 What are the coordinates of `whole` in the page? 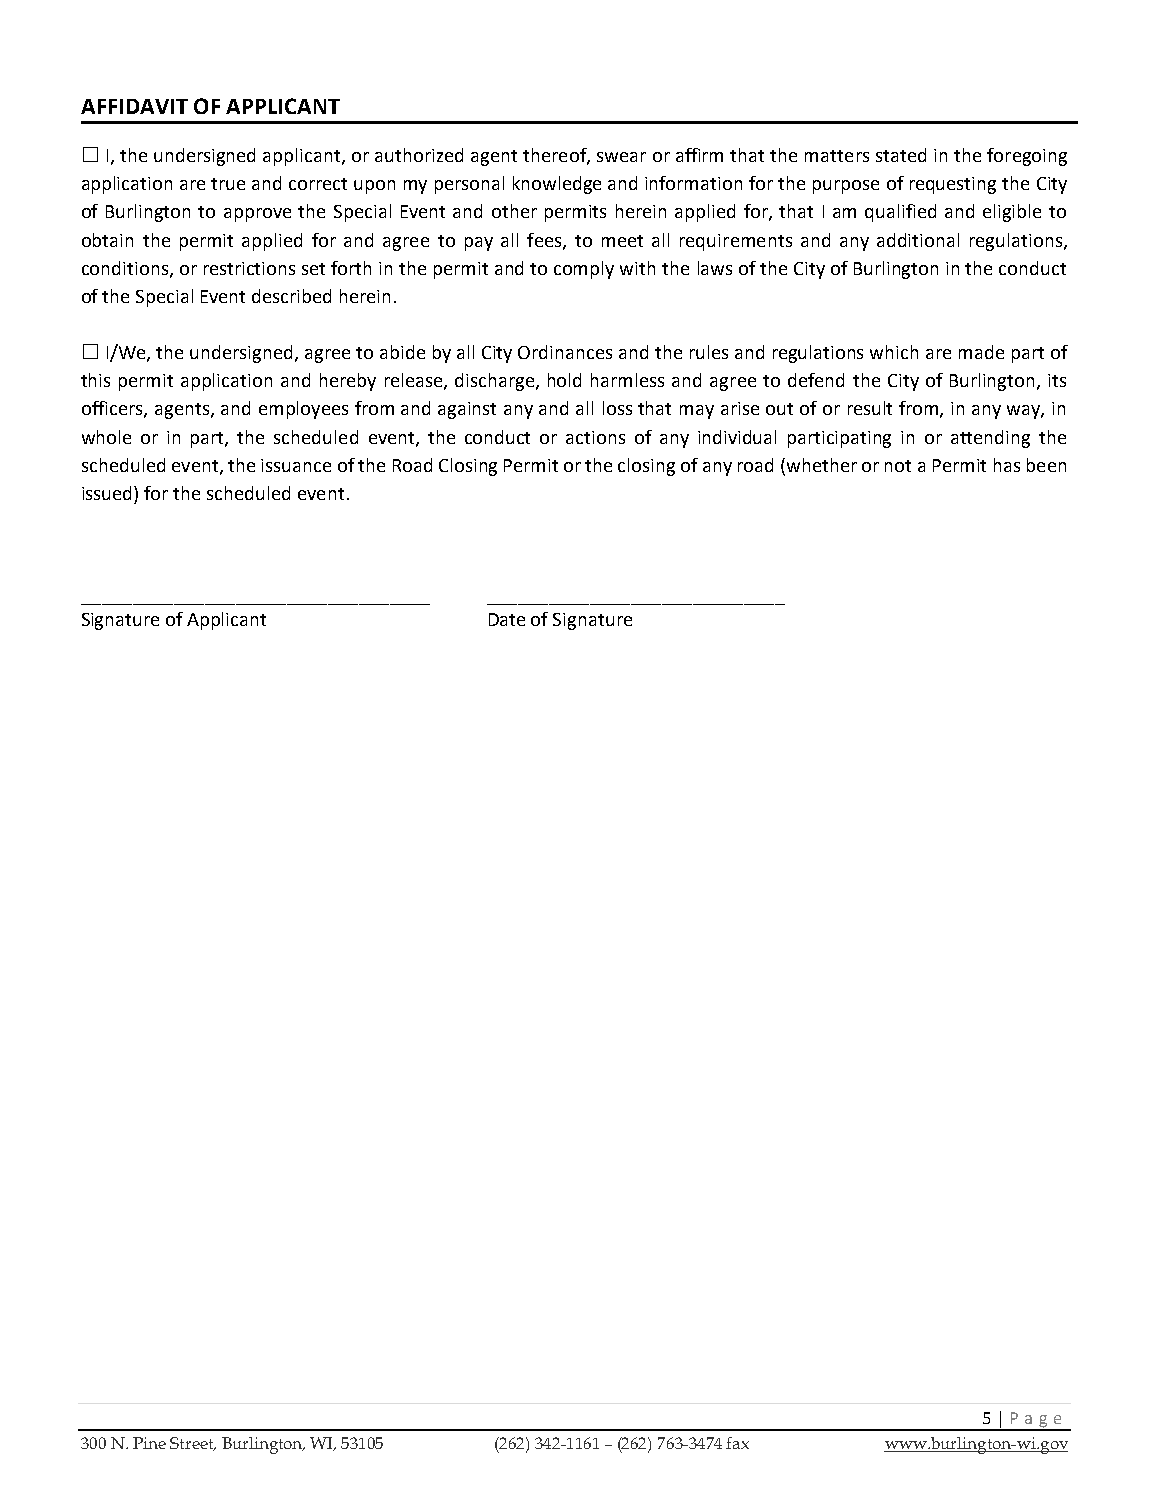 It's located at (106, 437).
